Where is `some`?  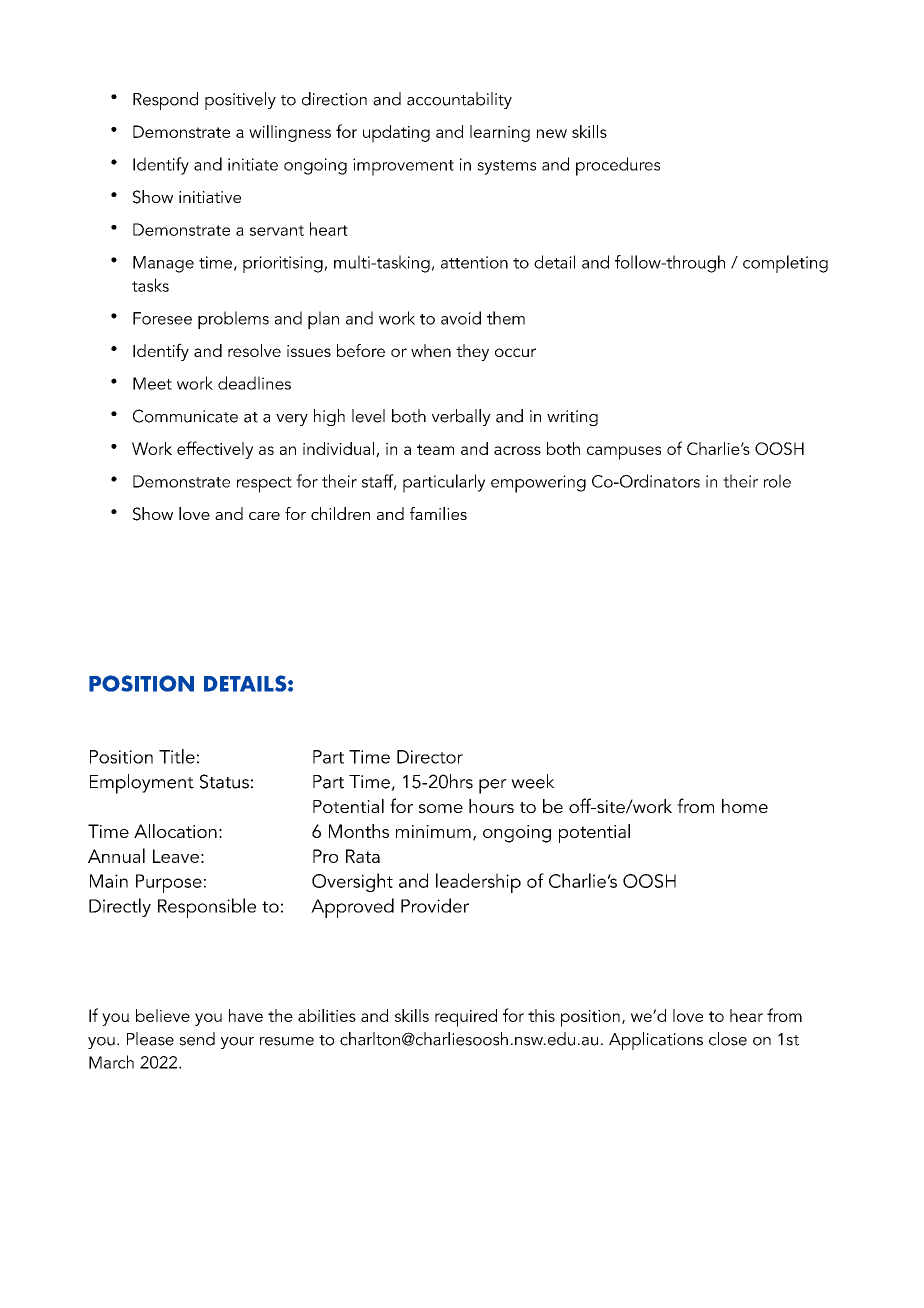
some is located at coordinates (441, 808).
